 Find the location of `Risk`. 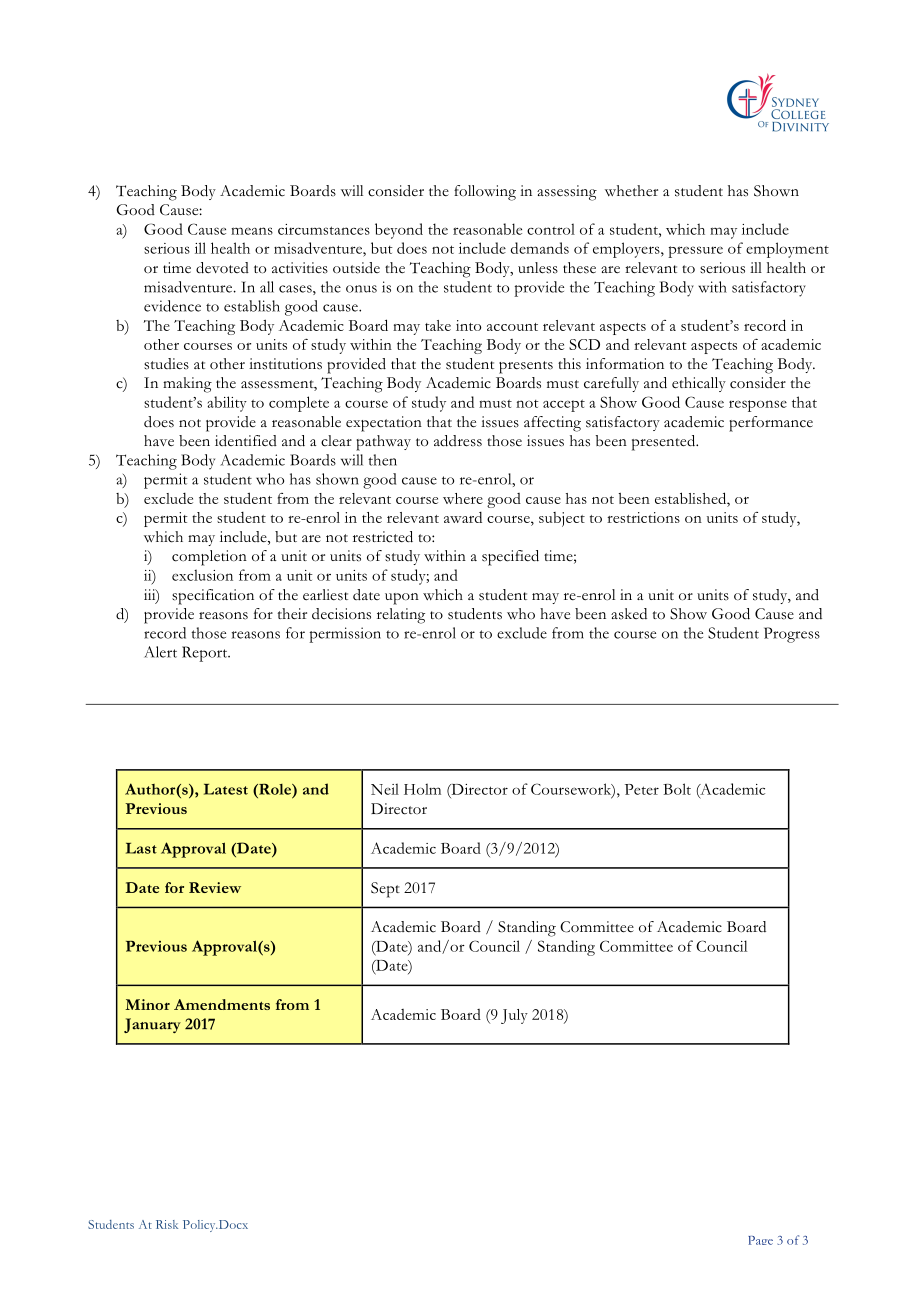

Risk is located at coordinates (167, 1224).
